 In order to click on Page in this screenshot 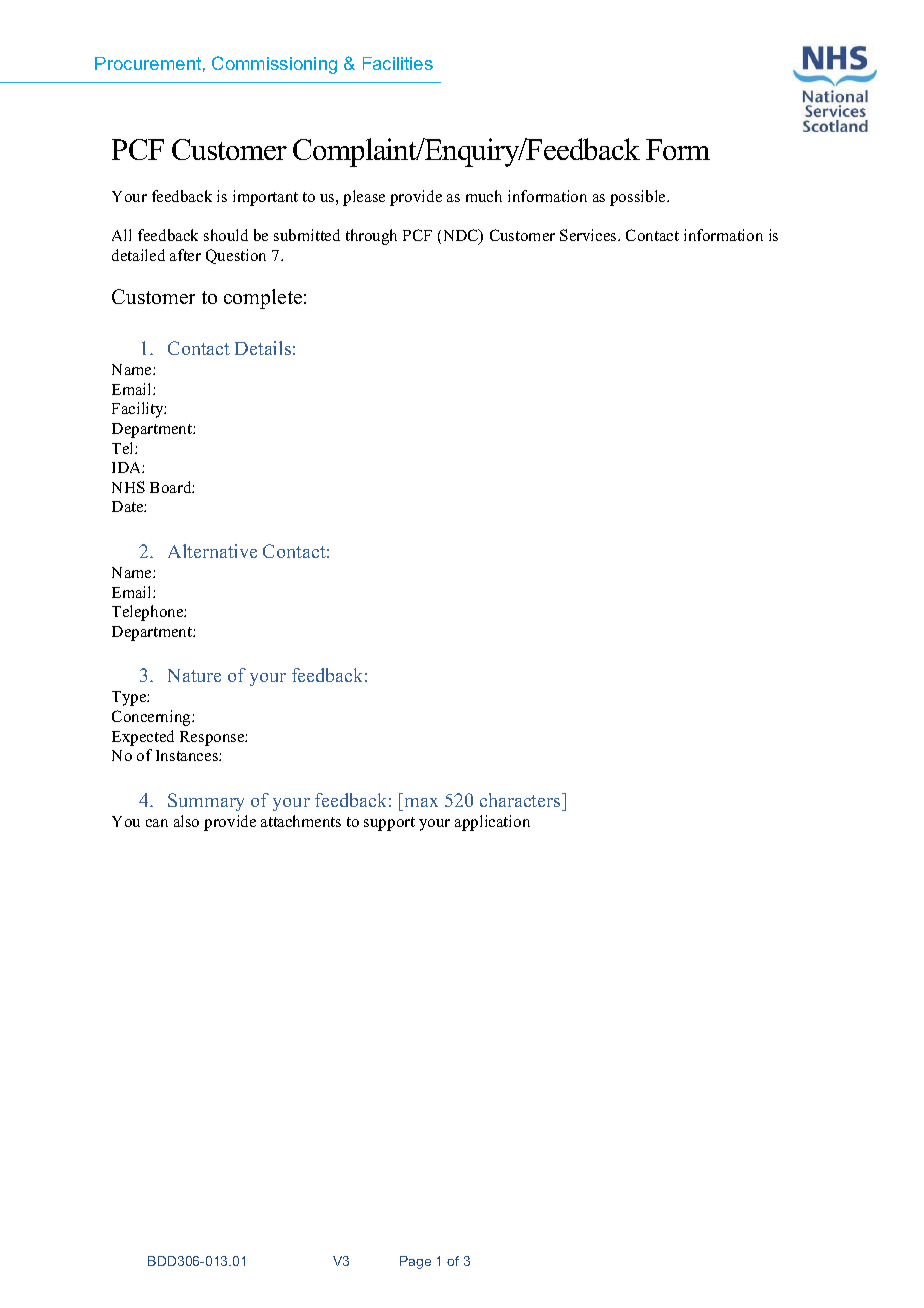, I will do `click(415, 1262)`.
